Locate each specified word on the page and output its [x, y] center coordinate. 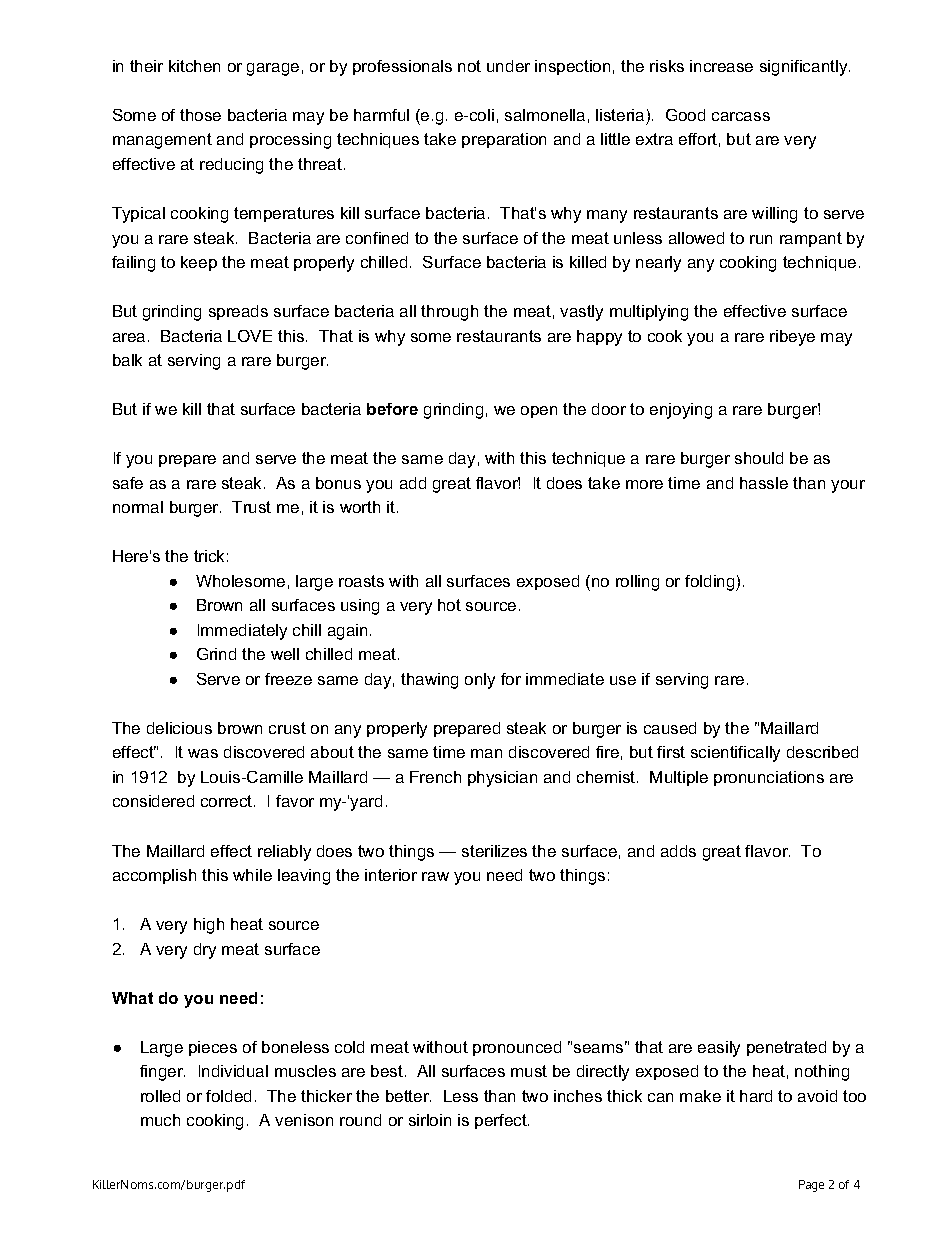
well [285, 654]
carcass [741, 116]
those [200, 115]
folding [711, 583]
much [160, 1120]
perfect [502, 1121]
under [508, 66]
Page [811, 1186]
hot [449, 605]
